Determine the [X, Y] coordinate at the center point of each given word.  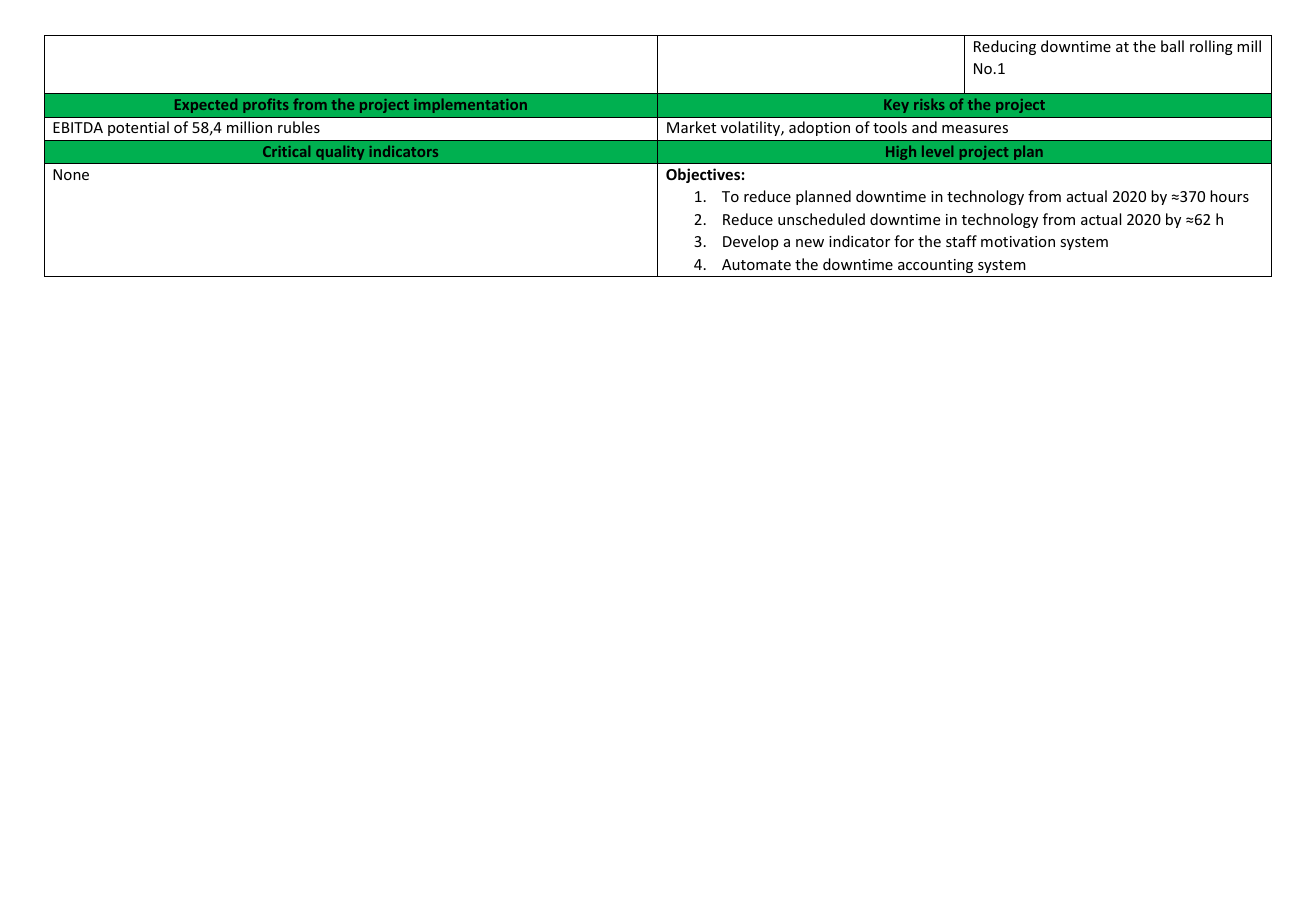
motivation [1018, 241]
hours [1229, 196]
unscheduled [821, 219]
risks [929, 104]
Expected [206, 105]
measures [975, 129]
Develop [750, 242]
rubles [299, 127]
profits [265, 105]
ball [1172, 46]
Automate [756, 264]
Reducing [1005, 47]
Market [691, 127]
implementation [470, 105]
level [937, 151]
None [71, 174]
